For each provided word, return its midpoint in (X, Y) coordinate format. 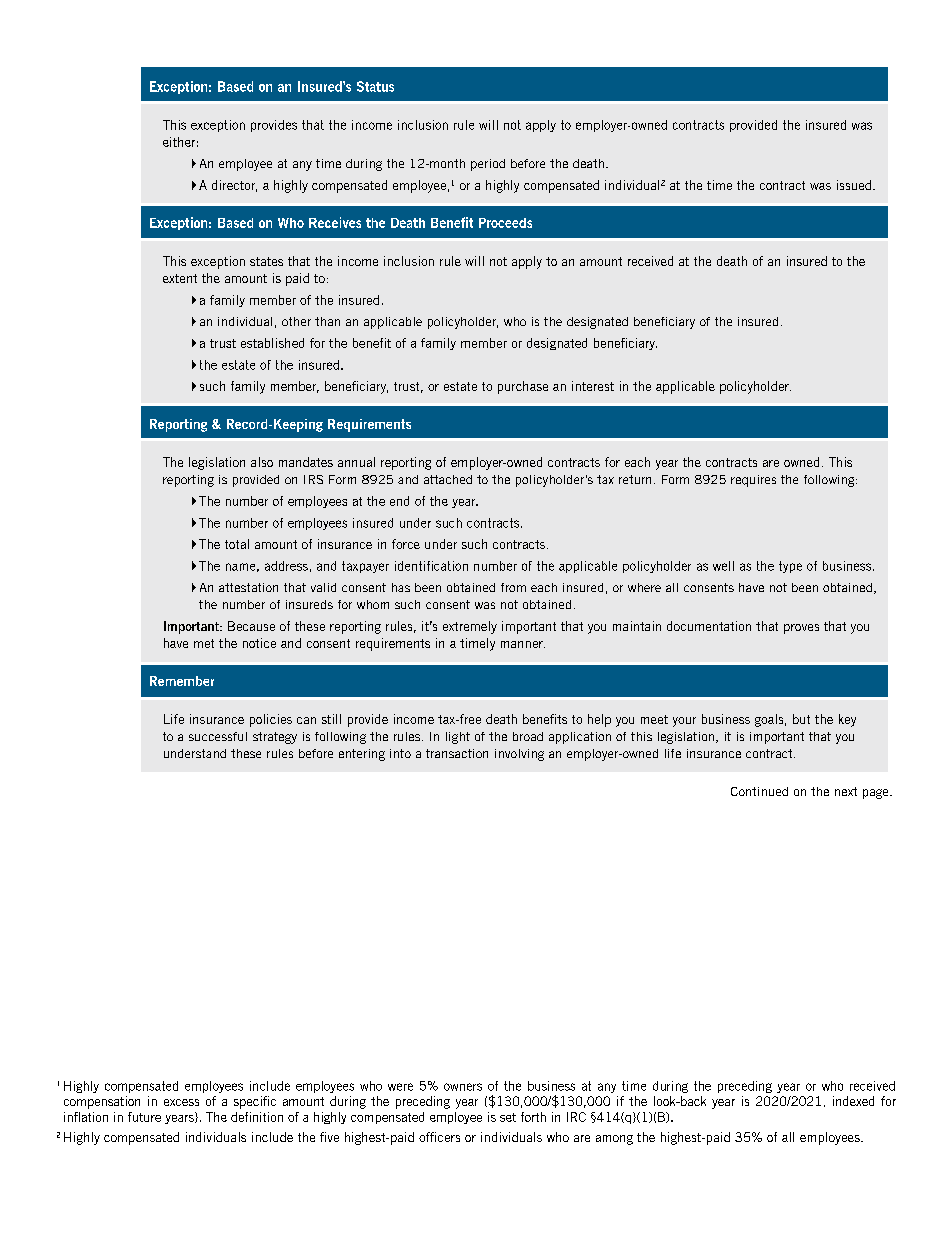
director (234, 186)
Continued (759, 791)
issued (854, 185)
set (508, 1117)
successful (218, 736)
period (488, 165)
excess (181, 1102)
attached (448, 479)
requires (753, 481)
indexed (853, 1101)
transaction (457, 753)
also (262, 462)
